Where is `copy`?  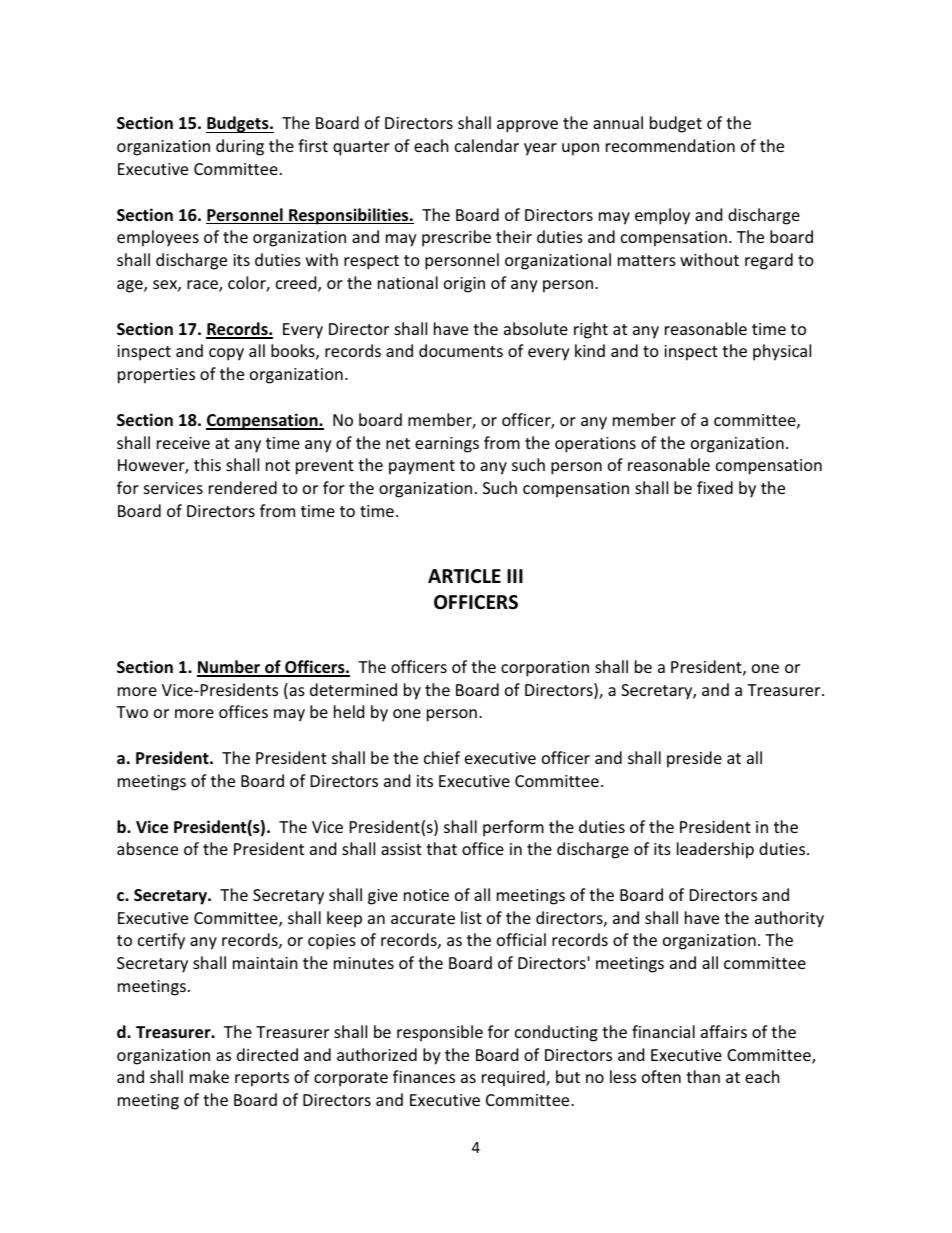
copy is located at coordinates (226, 354).
